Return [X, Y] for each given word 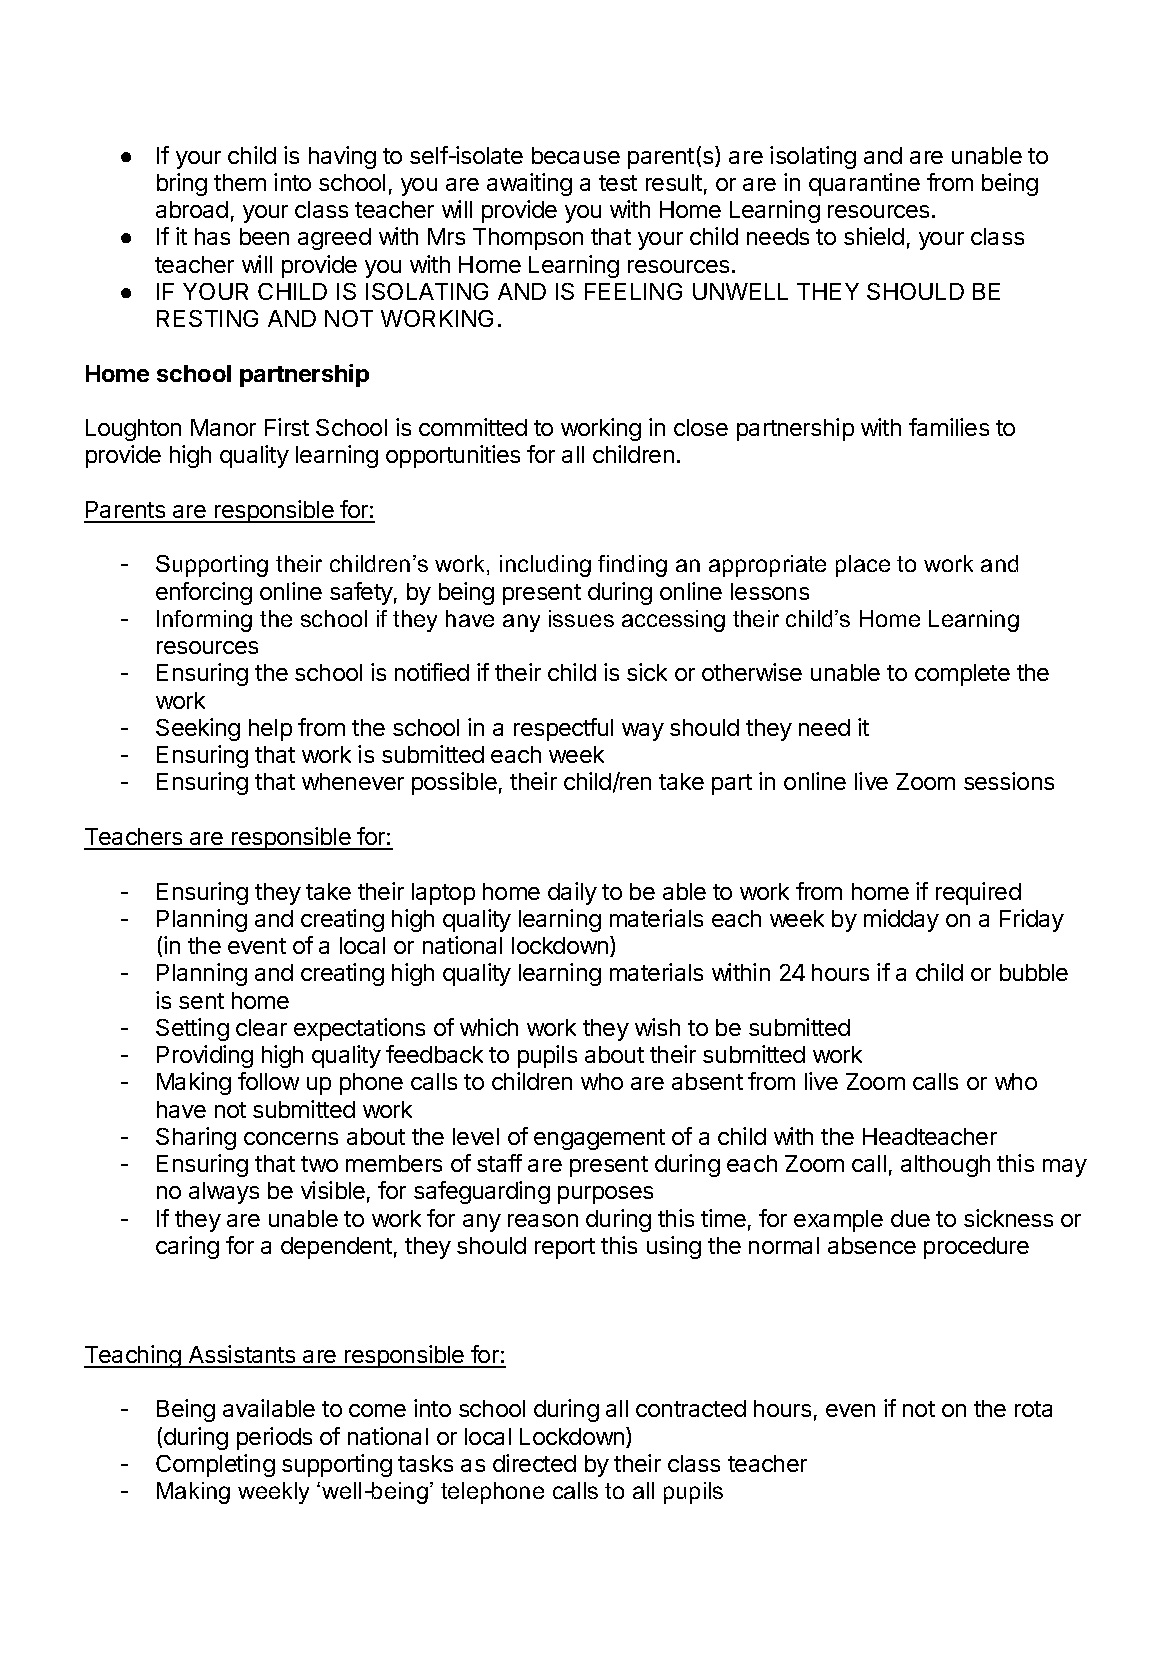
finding [632, 566]
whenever [353, 781]
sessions [1009, 781]
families [949, 427]
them [240, 182]
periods [274, 1438]
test [618, 183]
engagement [599, 1139]
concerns [291, 1138]
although [945, 1166]
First [287, 427]
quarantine [864, 184]
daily [572, 893]
